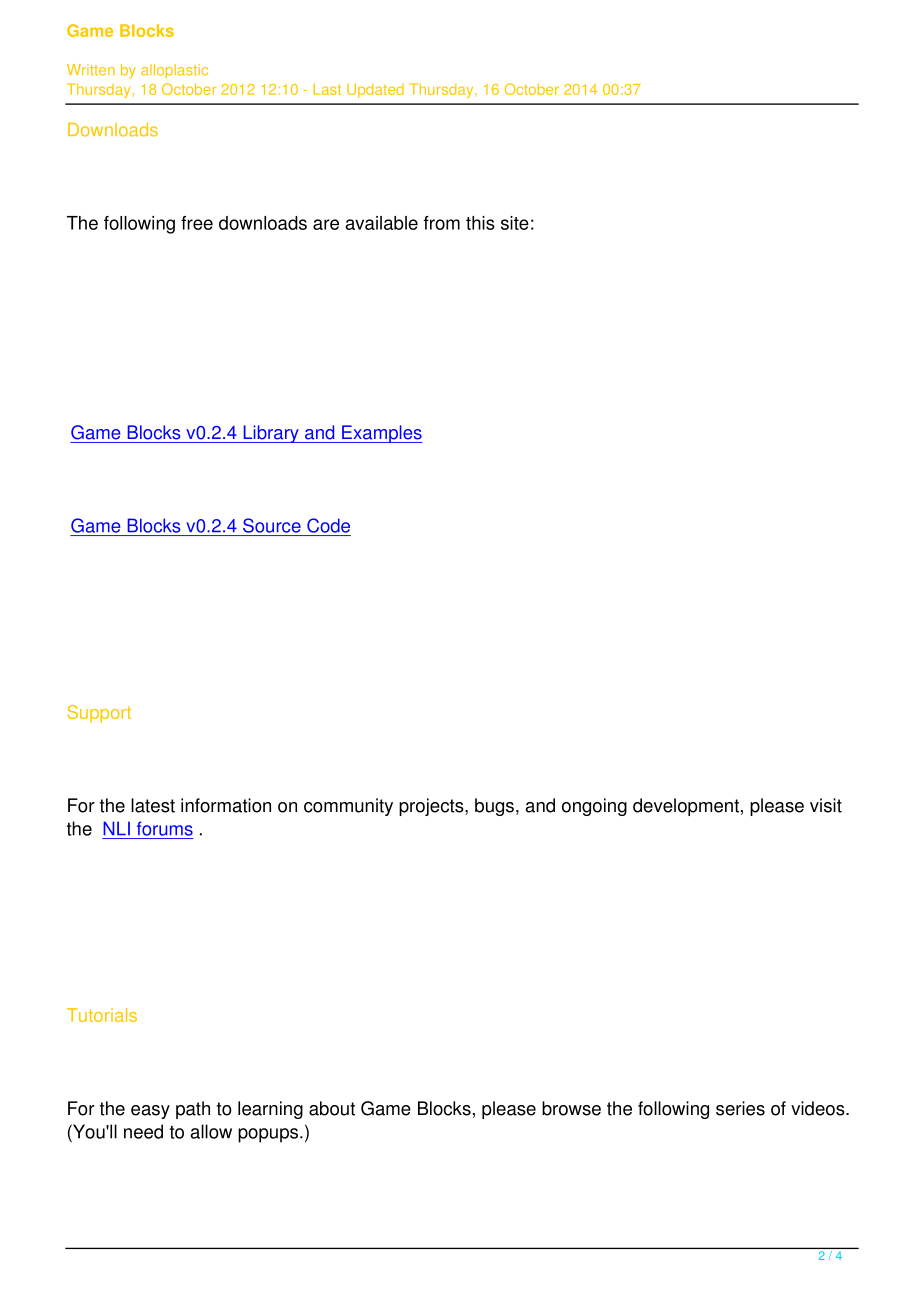 This image has height=1308, width=924. What do you see at coordinates (686, 807) in the image?
I see `development` at bounding box center [686, 807].
